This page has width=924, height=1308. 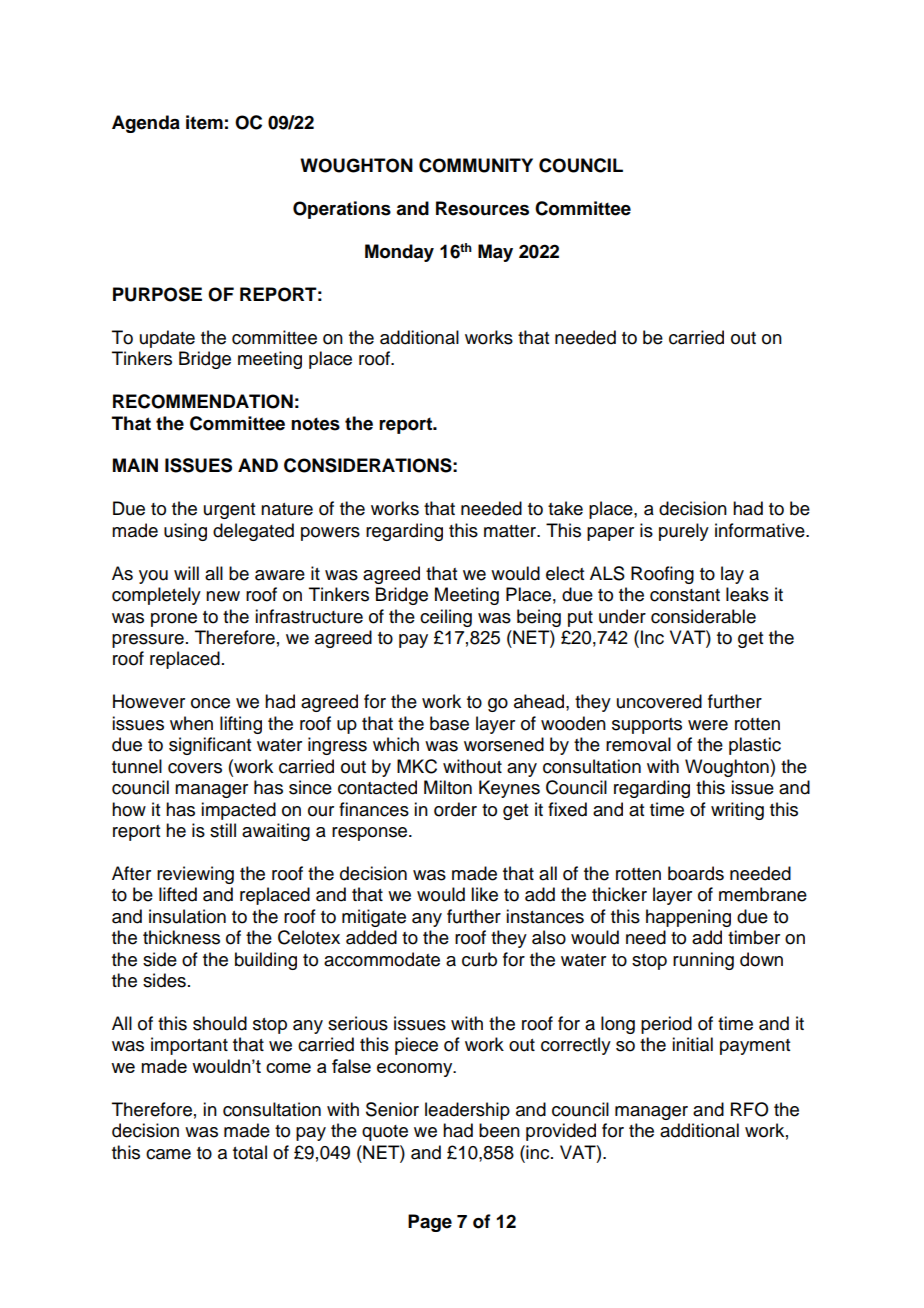 I want to click on COMMUNITY, so click(x=476, y=165).
